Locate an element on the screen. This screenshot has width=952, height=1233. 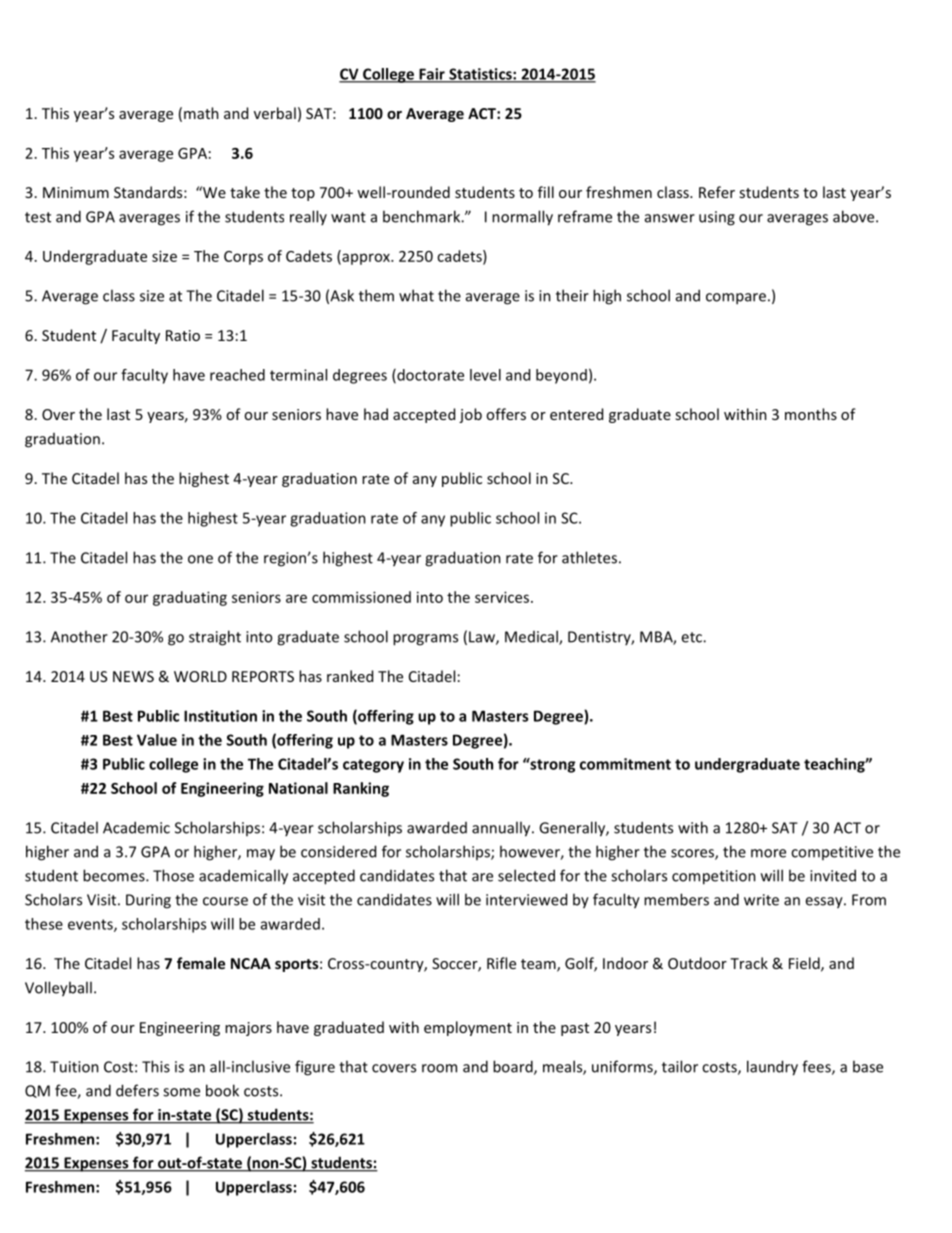
laundry is located at coordinates (772, 1068).
